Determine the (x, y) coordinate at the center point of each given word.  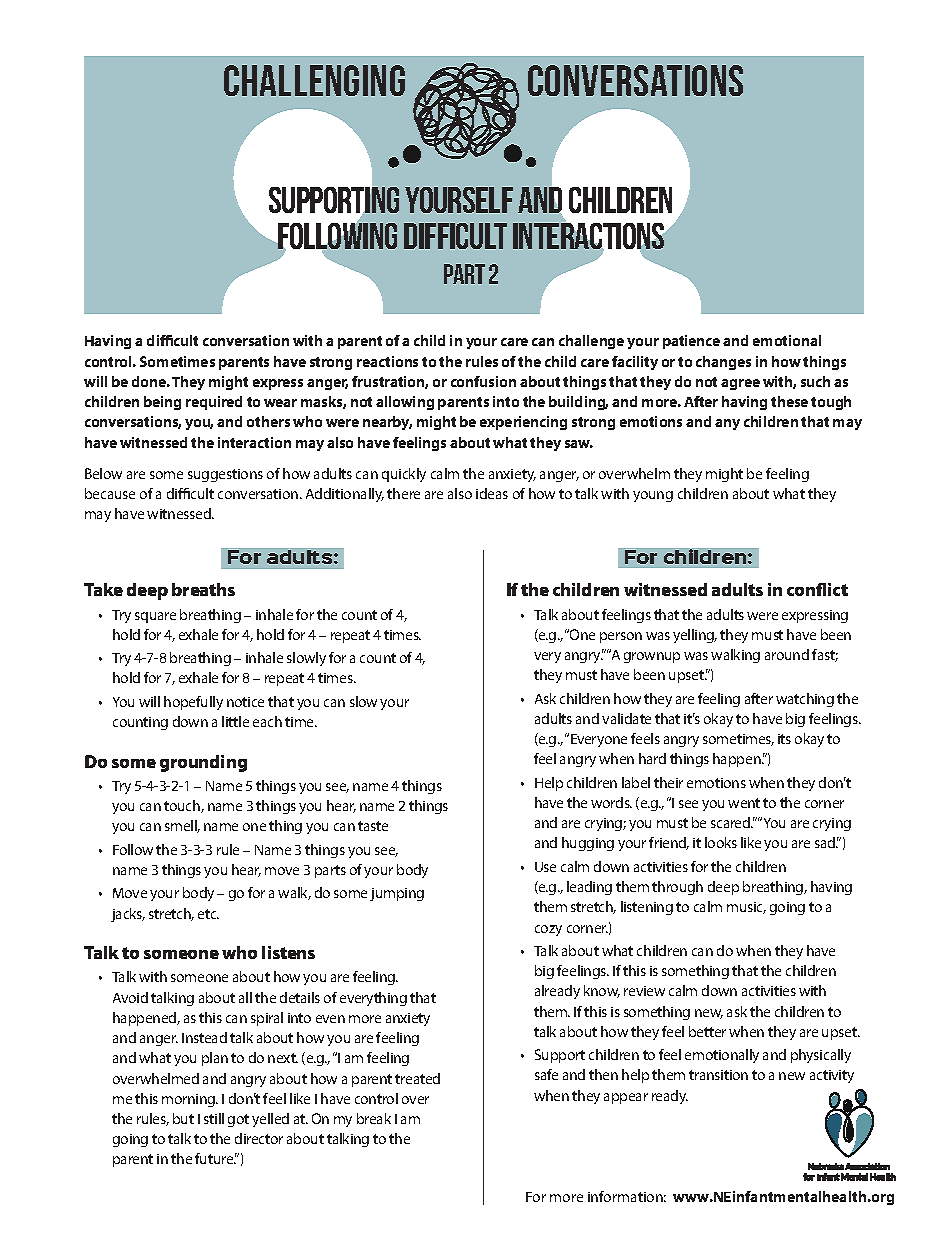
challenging (314, 80)
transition (718, 1075)
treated (417, 1078)
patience (691, 342)
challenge (591, 342)
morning (190, 1100)
